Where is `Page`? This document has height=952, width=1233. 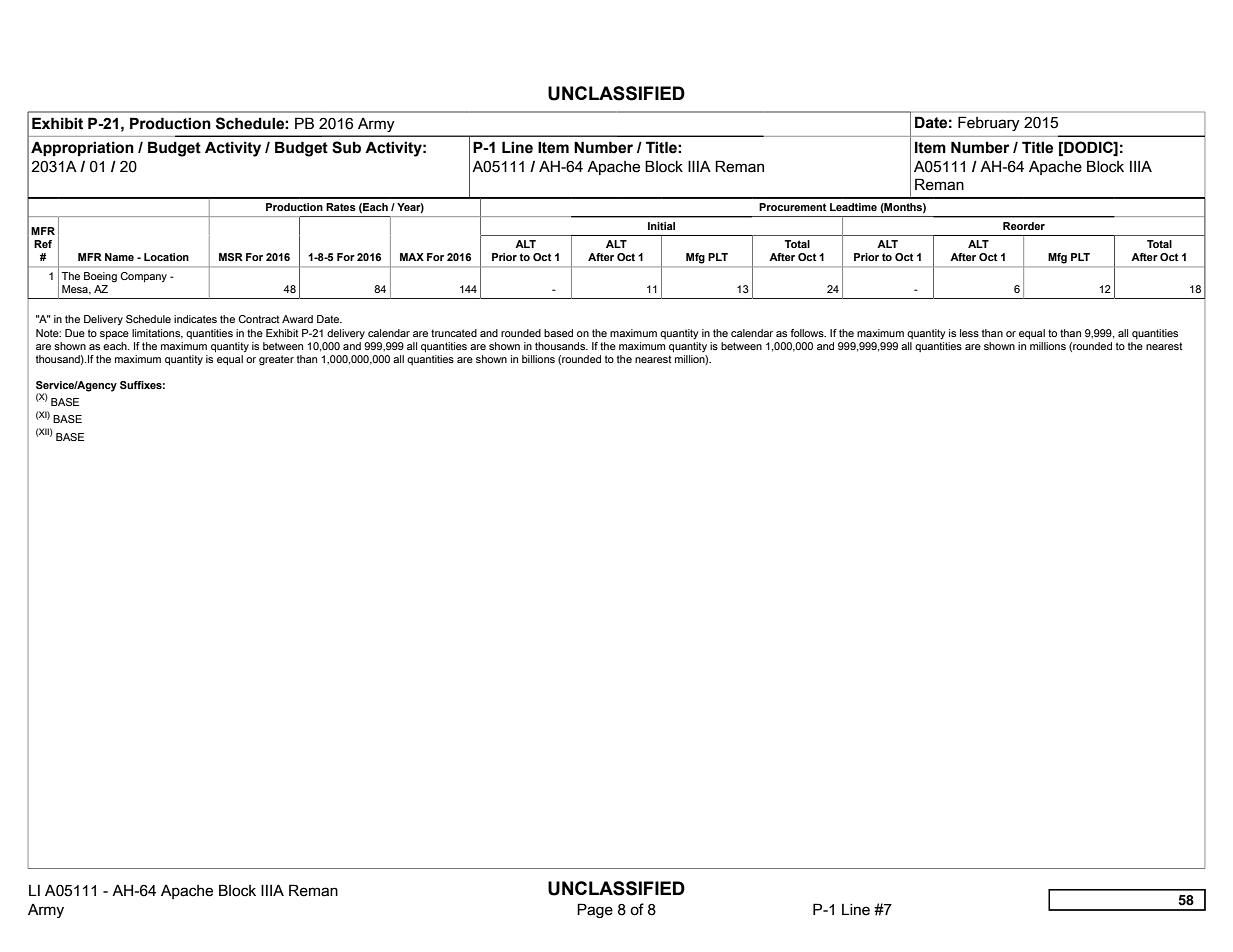
Page is located at coordinates (595, 910).
